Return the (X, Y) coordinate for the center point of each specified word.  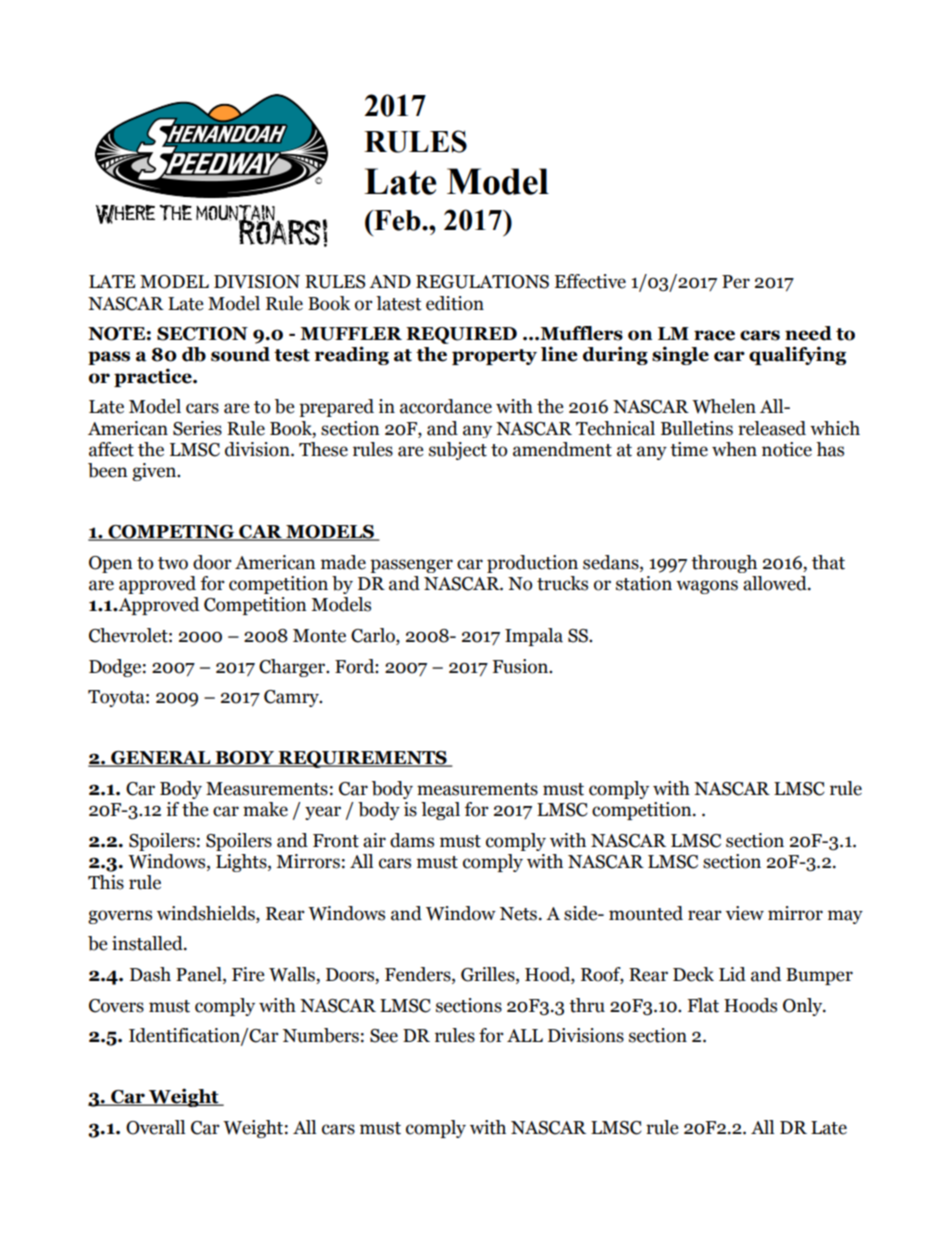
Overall (155, 1127)
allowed (776, 583)
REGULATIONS (482, 282)
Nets (518, 914)
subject (458, 451)
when (734, 449)
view (745, 913)
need (808, 333)
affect (111, 449)
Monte (319, 636)
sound (240, 354)
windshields (207, 914)
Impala (534, 637)
